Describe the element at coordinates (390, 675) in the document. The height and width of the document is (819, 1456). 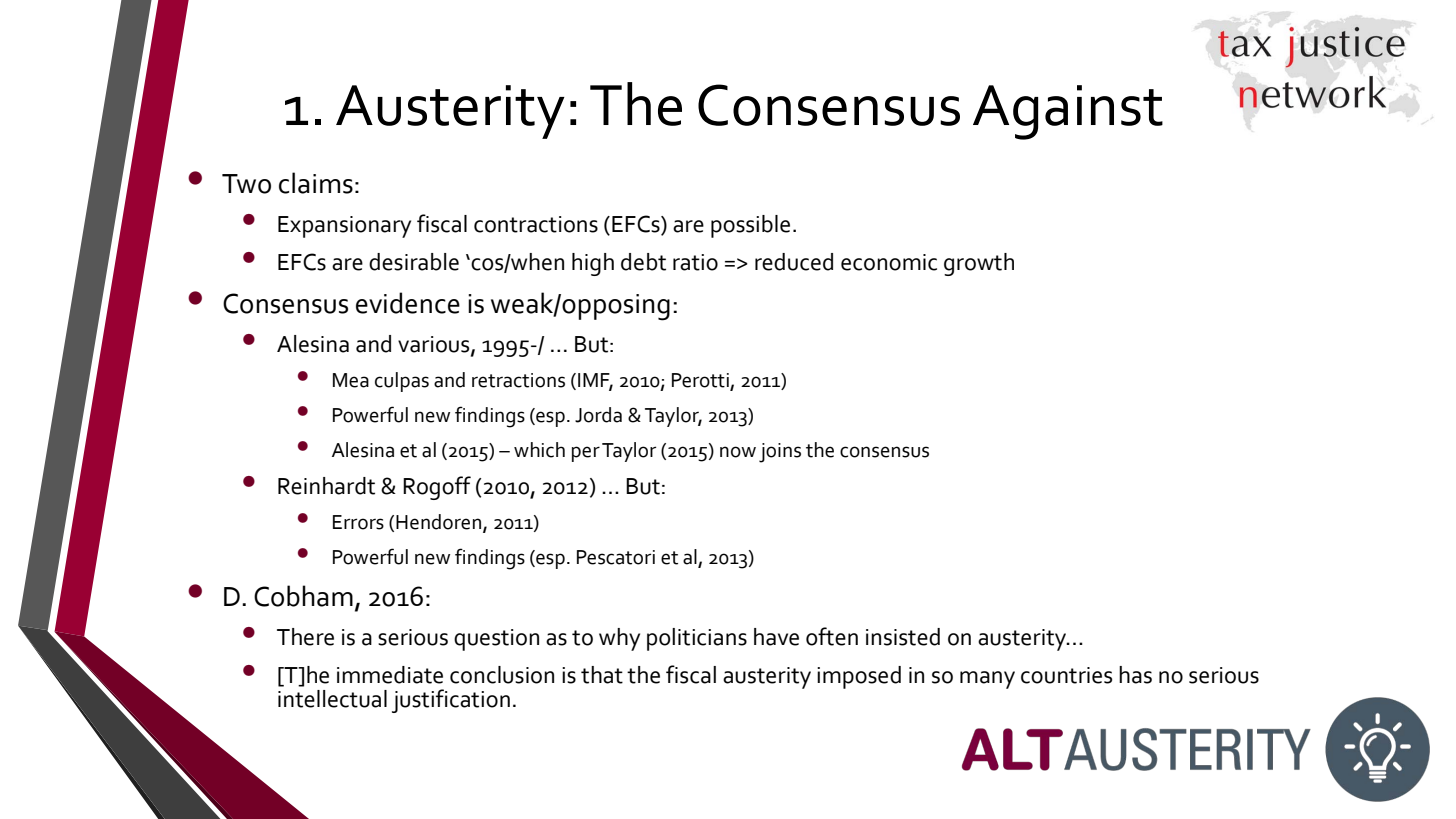
I see `immediate` at that location.
